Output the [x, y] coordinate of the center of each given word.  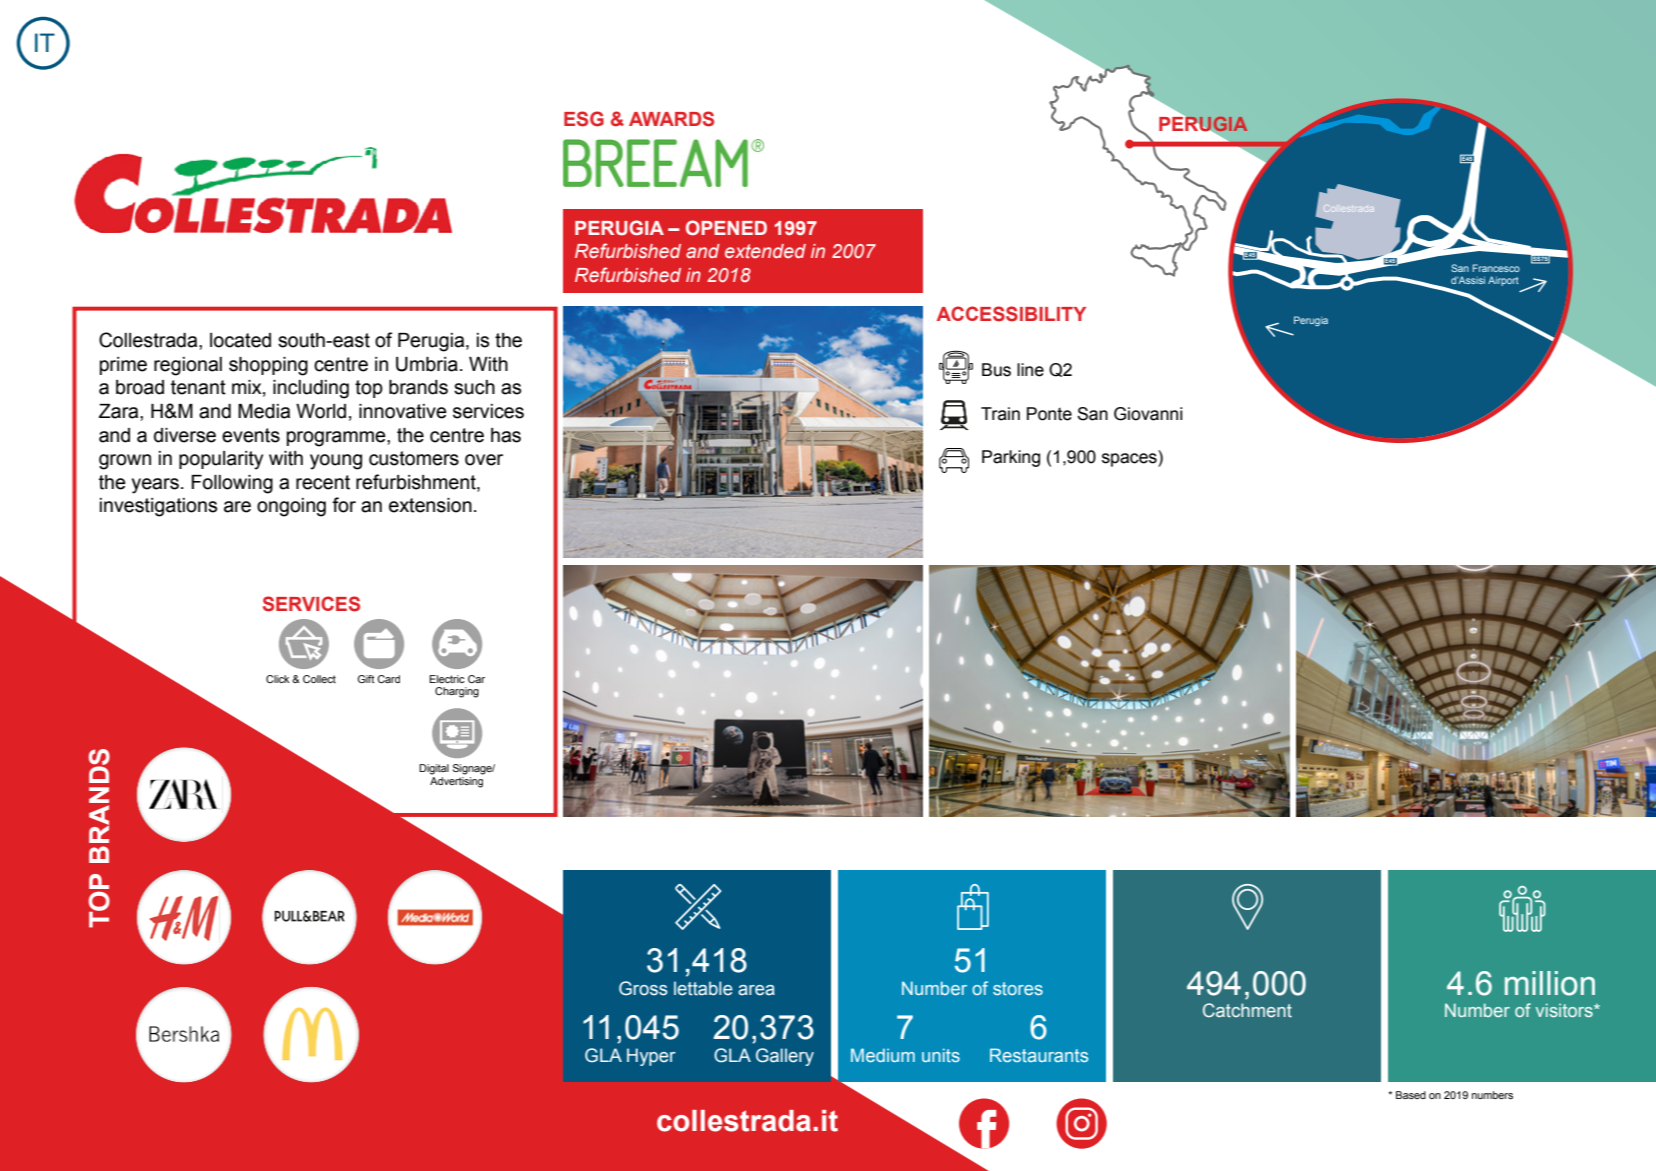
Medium [883, 1055]
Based [1411, 1095]
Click [277, 679]
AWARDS [671, 119]
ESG [584, 119]
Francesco [1496, 268]
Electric [447, 679]
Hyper [651, 1057]
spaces [1130, 460]
